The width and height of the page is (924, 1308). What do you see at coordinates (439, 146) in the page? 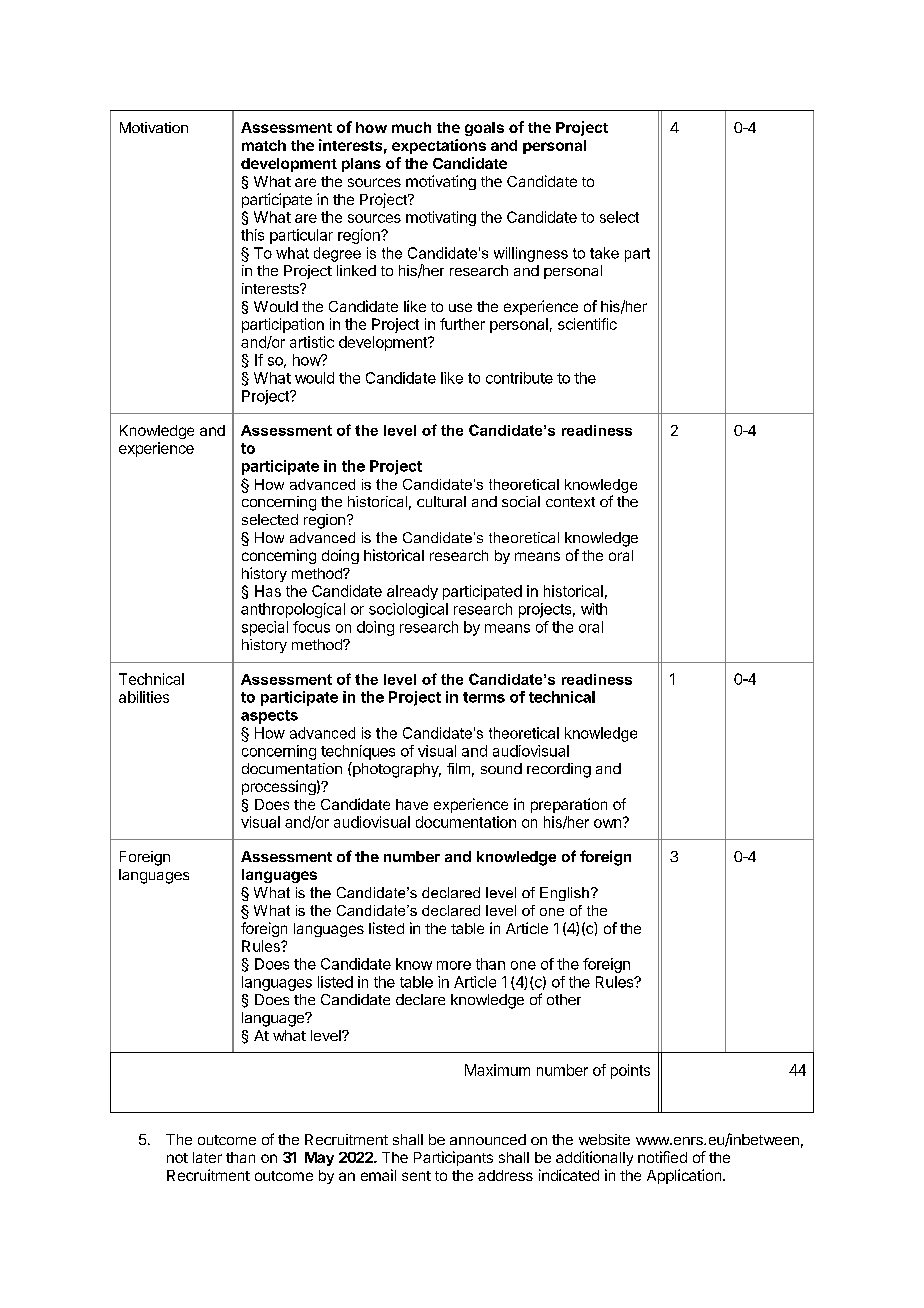
I see `expectations` at bounding box center [439, 146].
